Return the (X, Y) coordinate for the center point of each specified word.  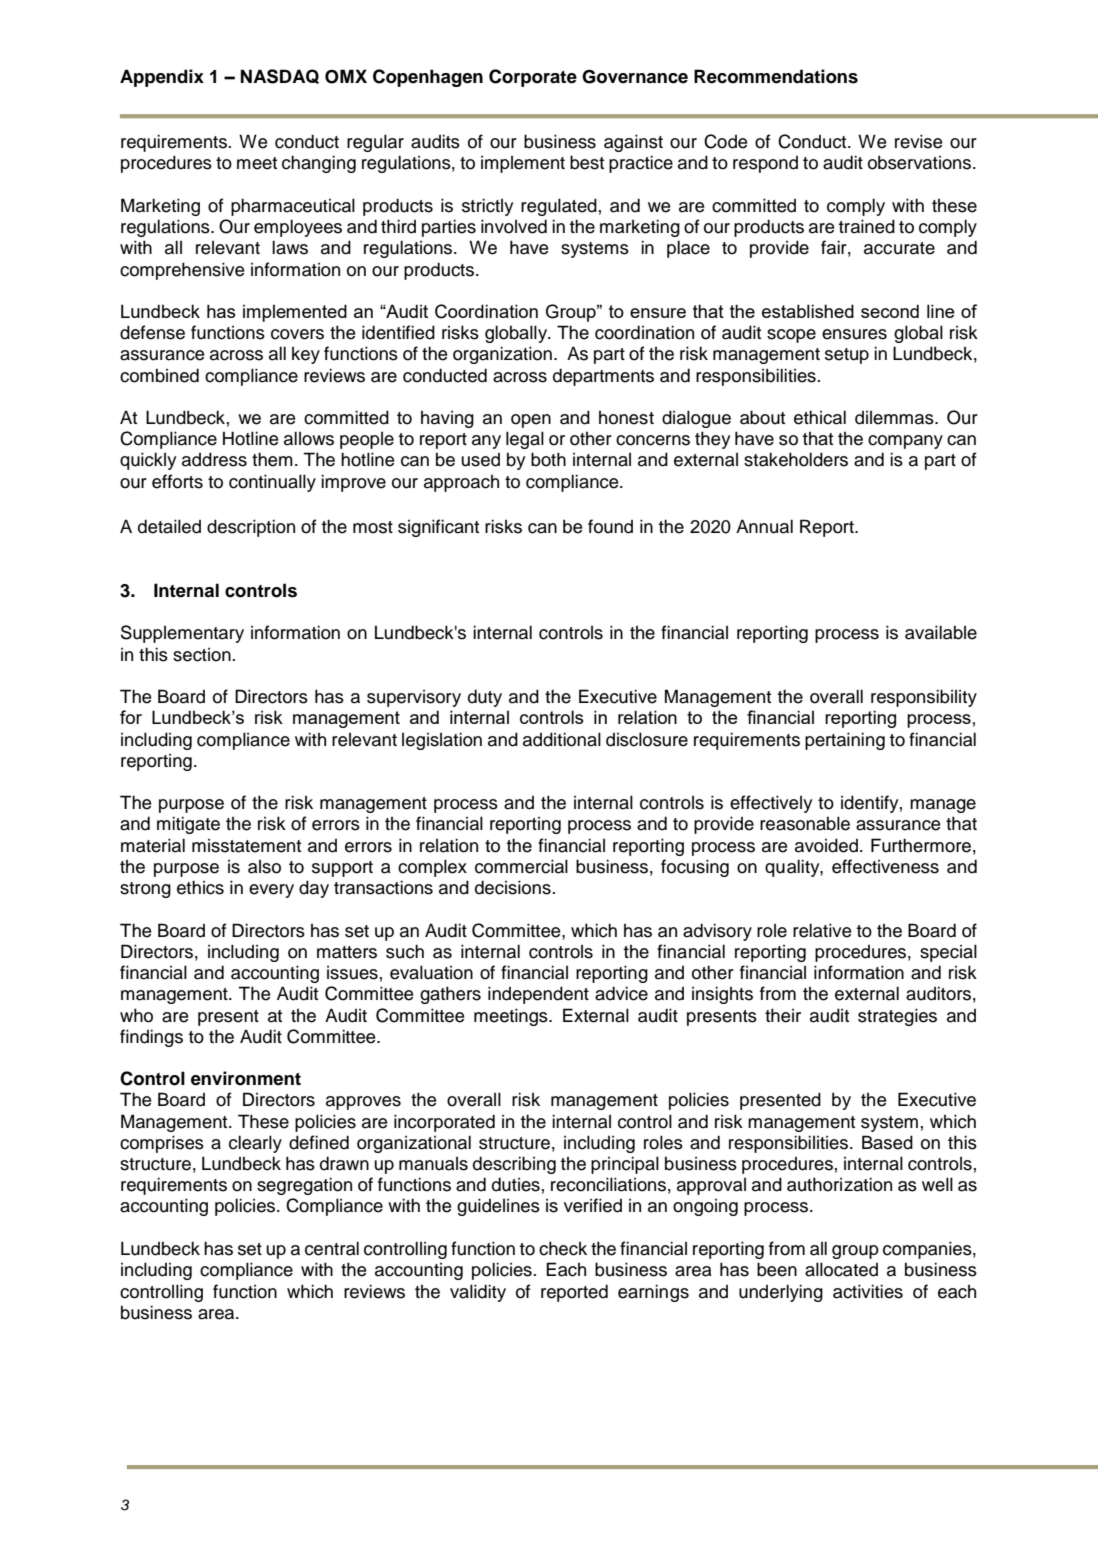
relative (822, 930)
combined (159, 375)
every (271, 891)
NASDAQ (280, 76)
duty (485, 698)
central (332, 1248)
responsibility (924, 698)
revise (918, 141)
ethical (820, 417)
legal (525, 440)
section (203, 655)
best (587, 162)
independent (538, 995)
